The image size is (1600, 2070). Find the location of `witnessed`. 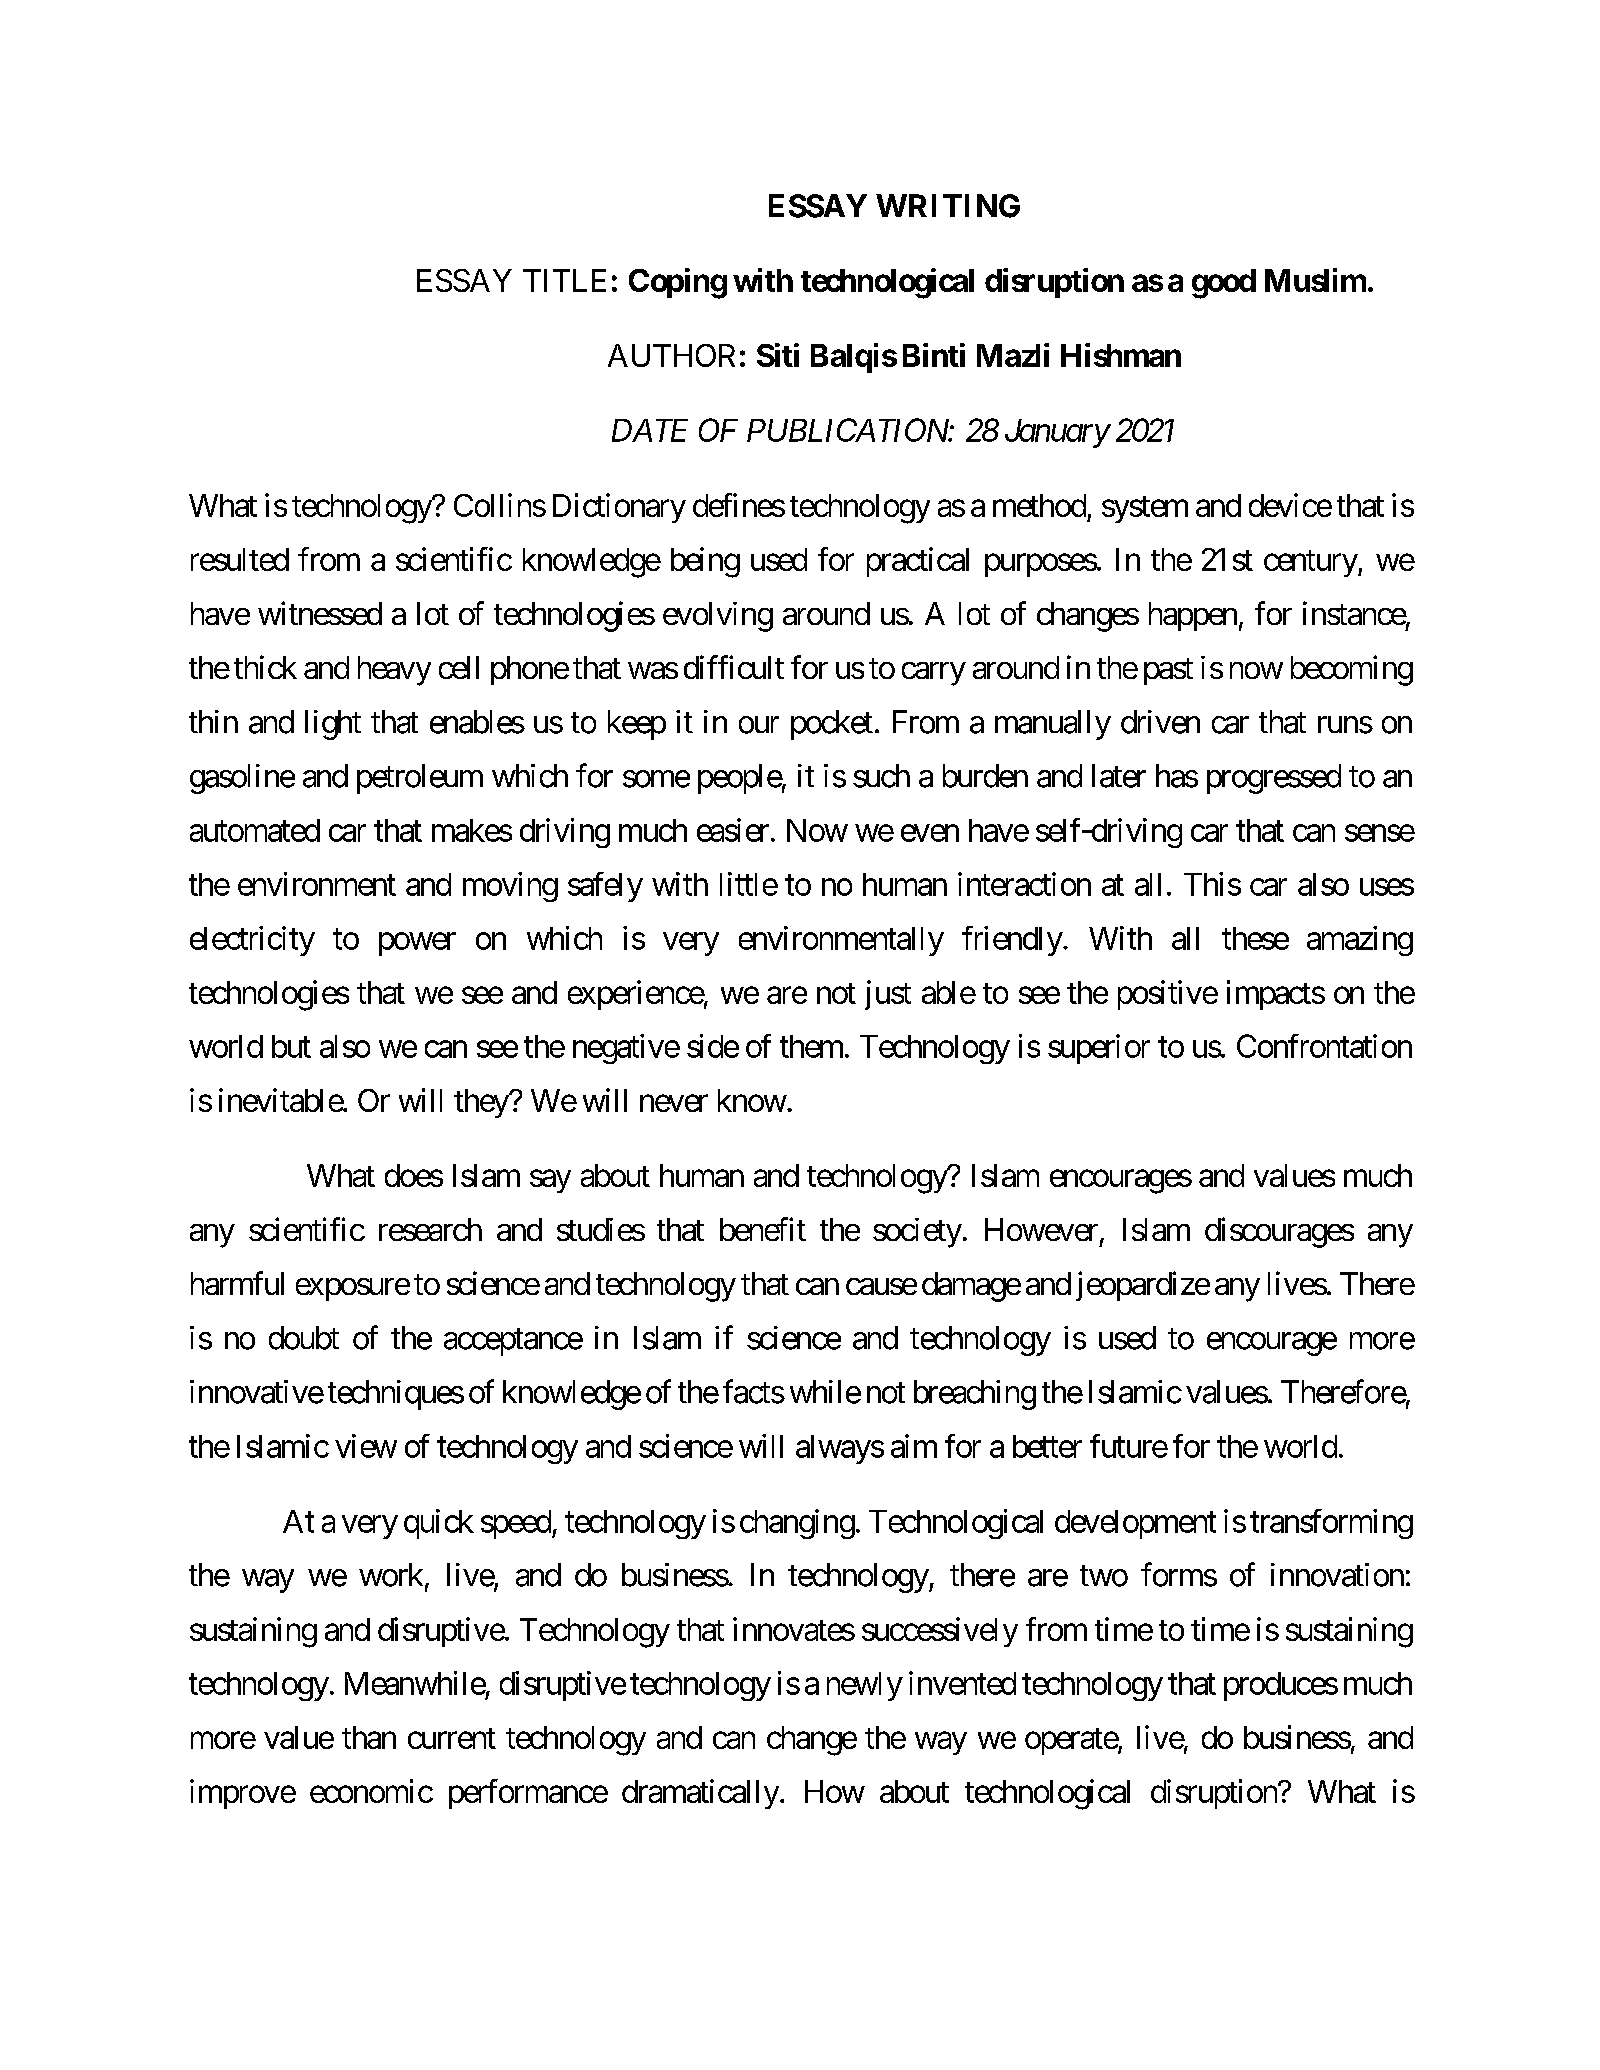

witnessed is located at coordinates (320, 613).
